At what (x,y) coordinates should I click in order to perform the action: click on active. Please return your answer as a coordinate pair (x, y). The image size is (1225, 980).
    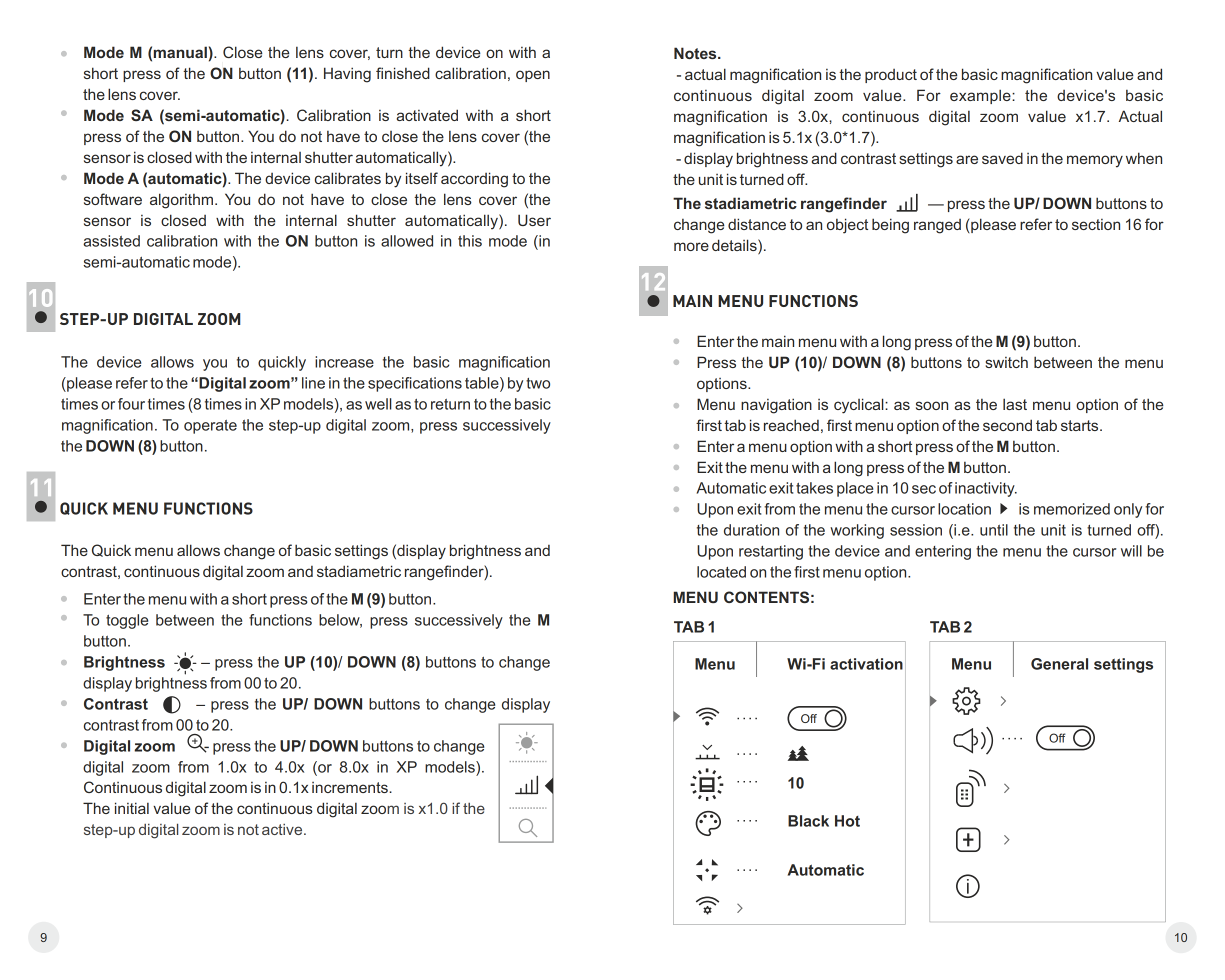
    Looking at the image, I should click on (283, 829).
